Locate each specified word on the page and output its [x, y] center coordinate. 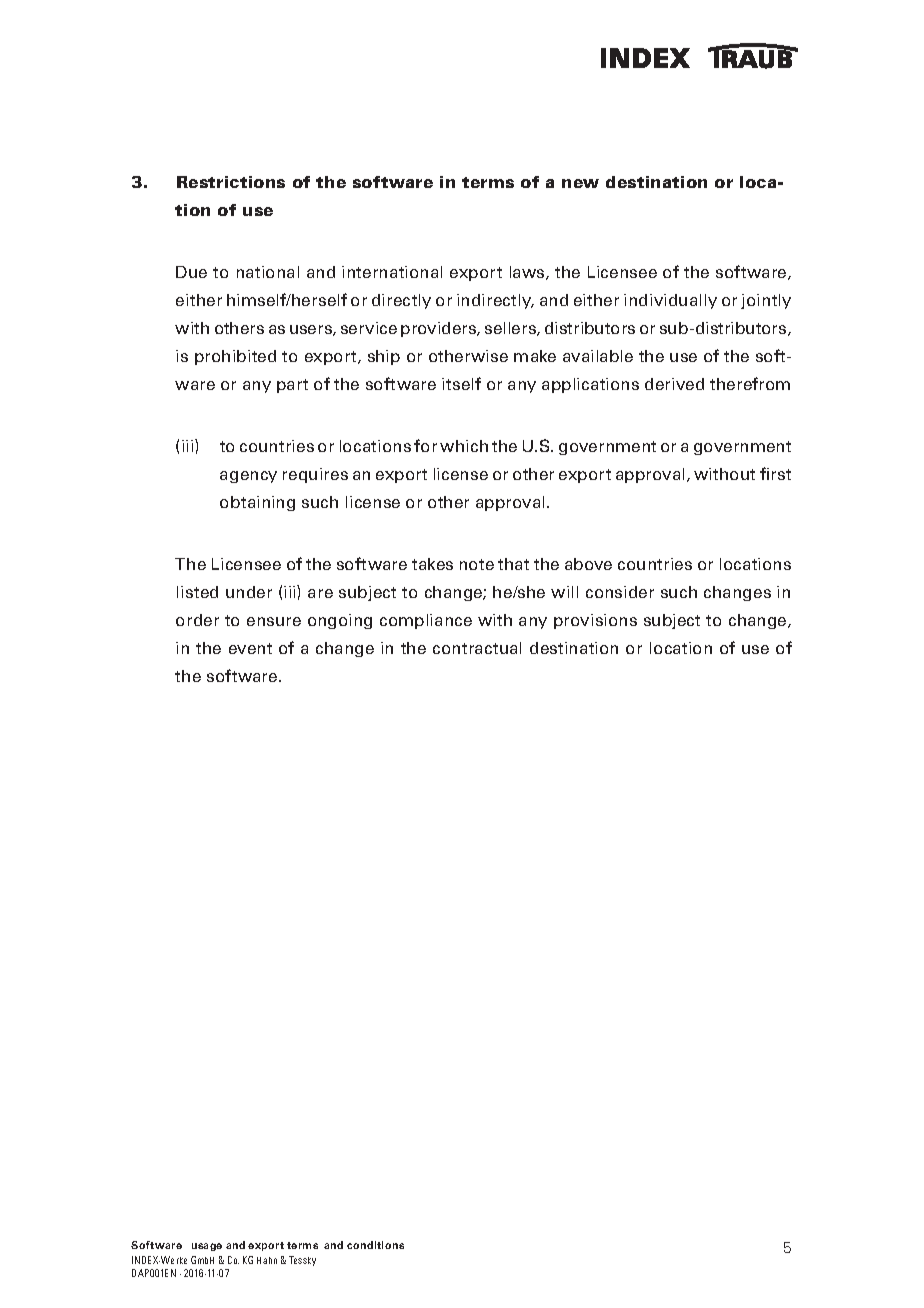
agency [248, 477]
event [250, 648]
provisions [595, 621]
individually [670, 301]
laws [528, 273]
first [775, 473]
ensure [274, 621]
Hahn [267, 1260]
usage [207, 1247]
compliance [426, 621]
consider [620, 592]
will [564, 592]
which [464, 446]
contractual [477, 648]
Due [191, 272]
